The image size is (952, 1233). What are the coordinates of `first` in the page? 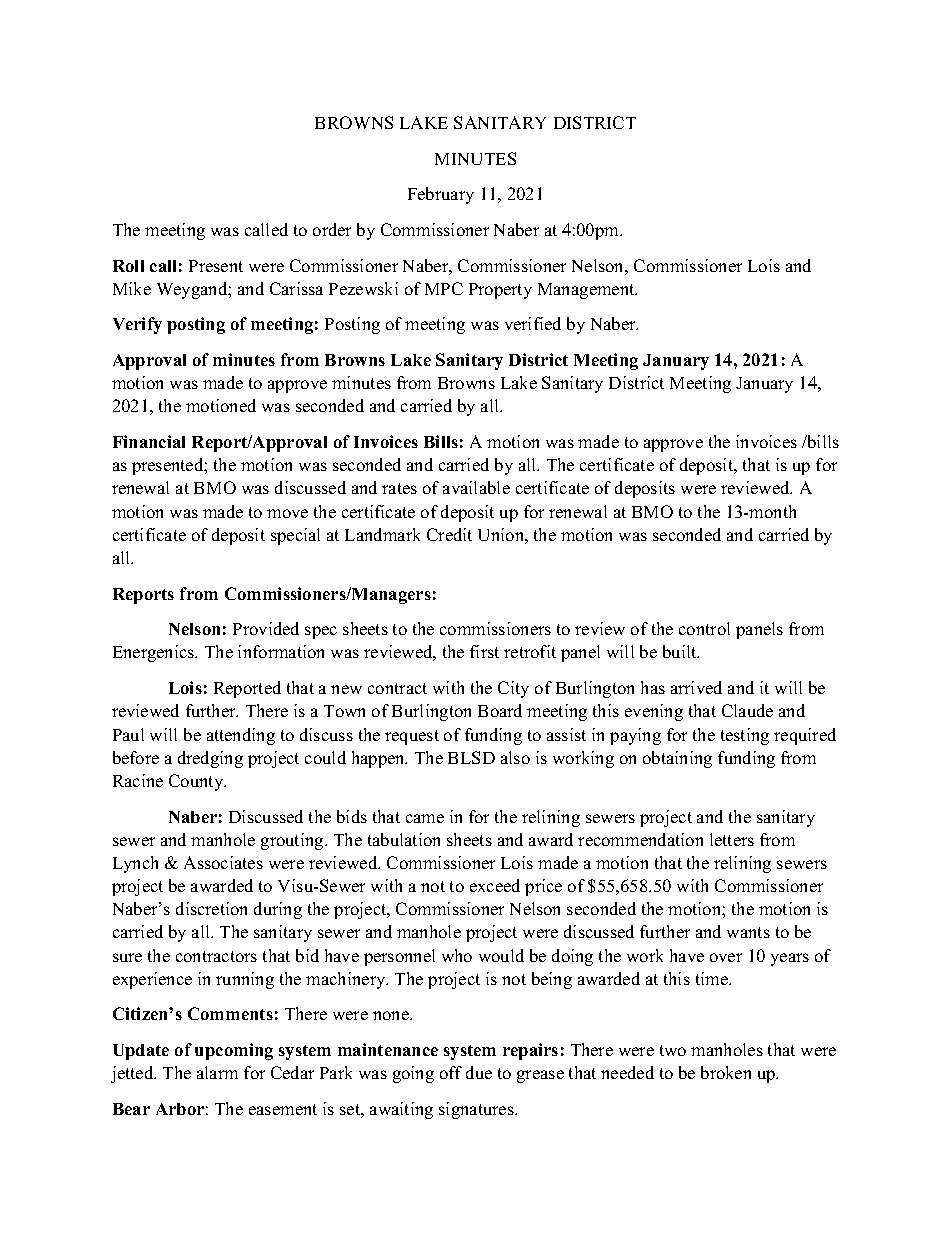 It's located at (484, 651).
